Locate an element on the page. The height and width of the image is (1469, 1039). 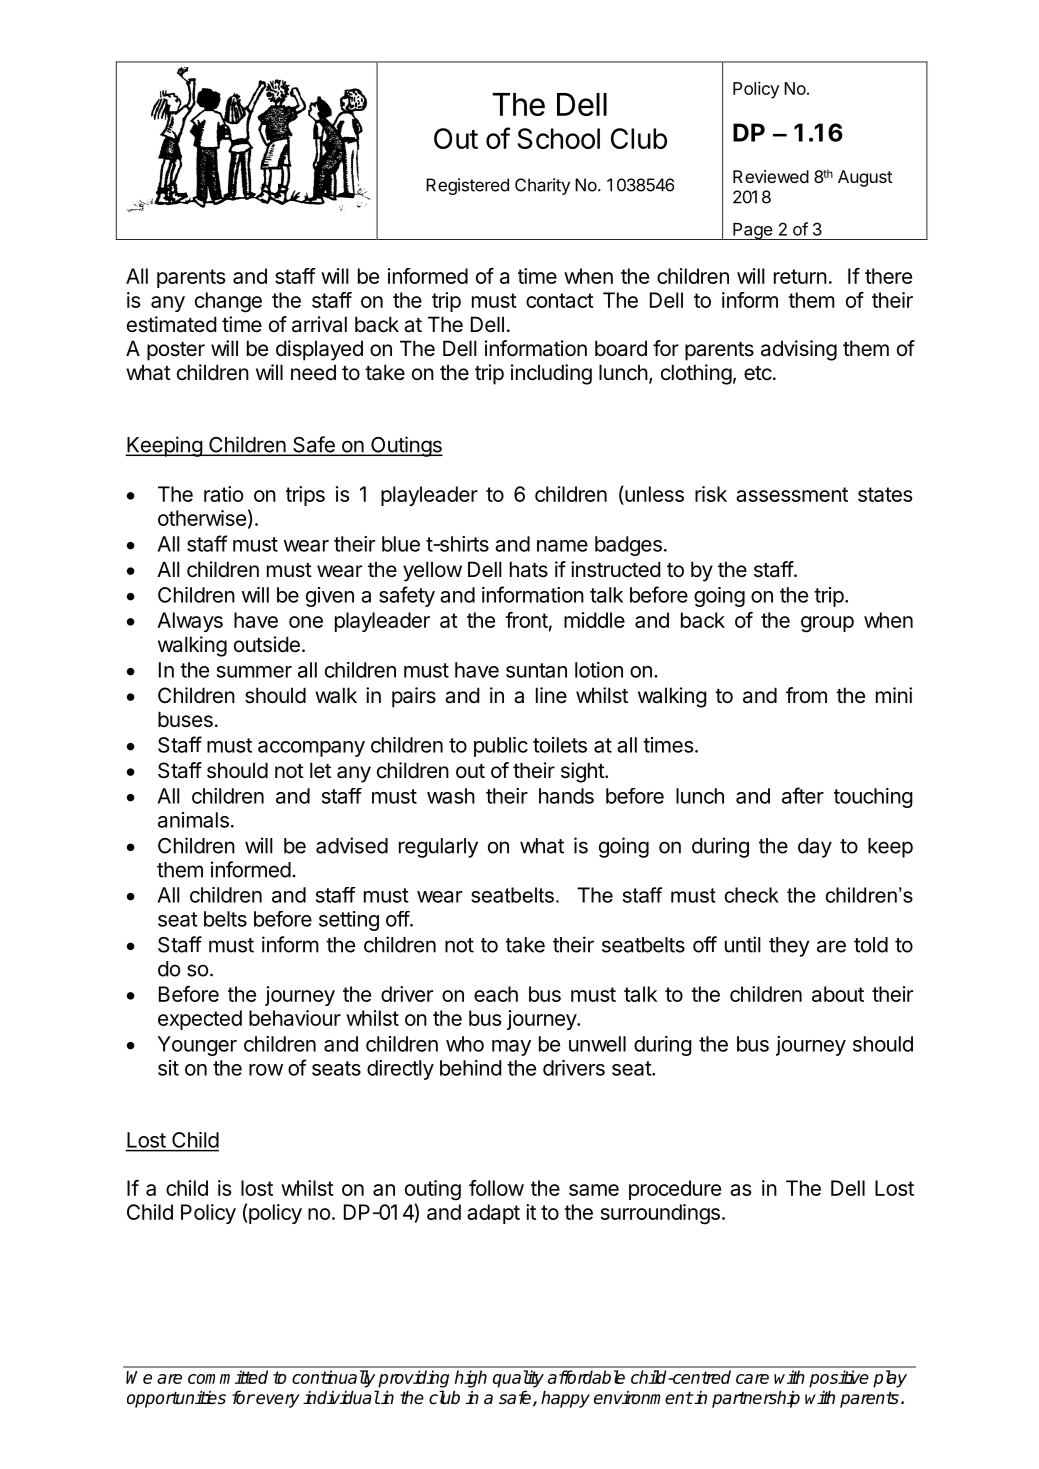
etc is located at coordinates (758, 373).
